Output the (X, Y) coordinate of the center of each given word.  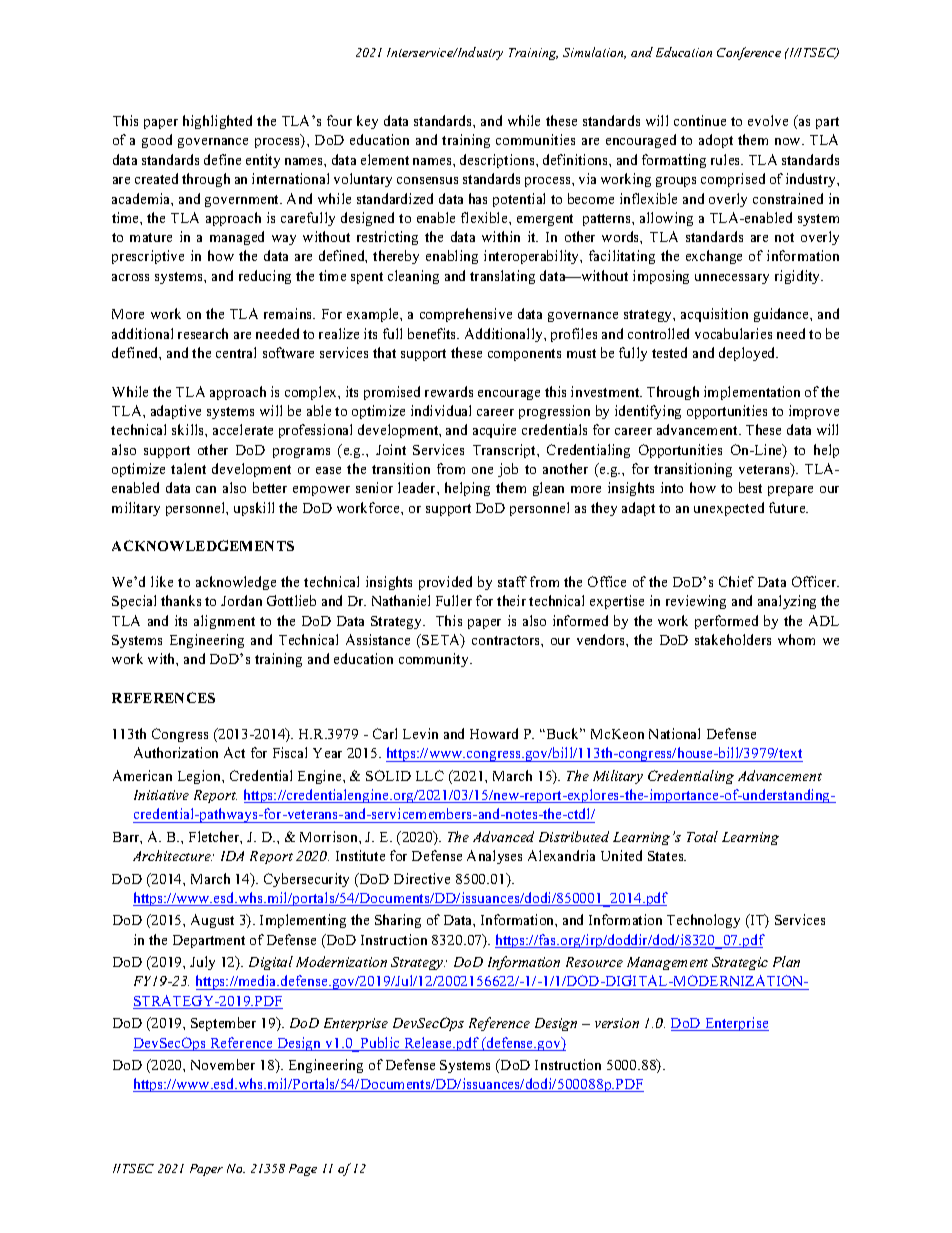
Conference (749, 53)
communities (535, 139)
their (511, 600)
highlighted (217, 122)
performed (726, 622)
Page (303, 1170)
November (223, 1064)
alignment (224, 622)
